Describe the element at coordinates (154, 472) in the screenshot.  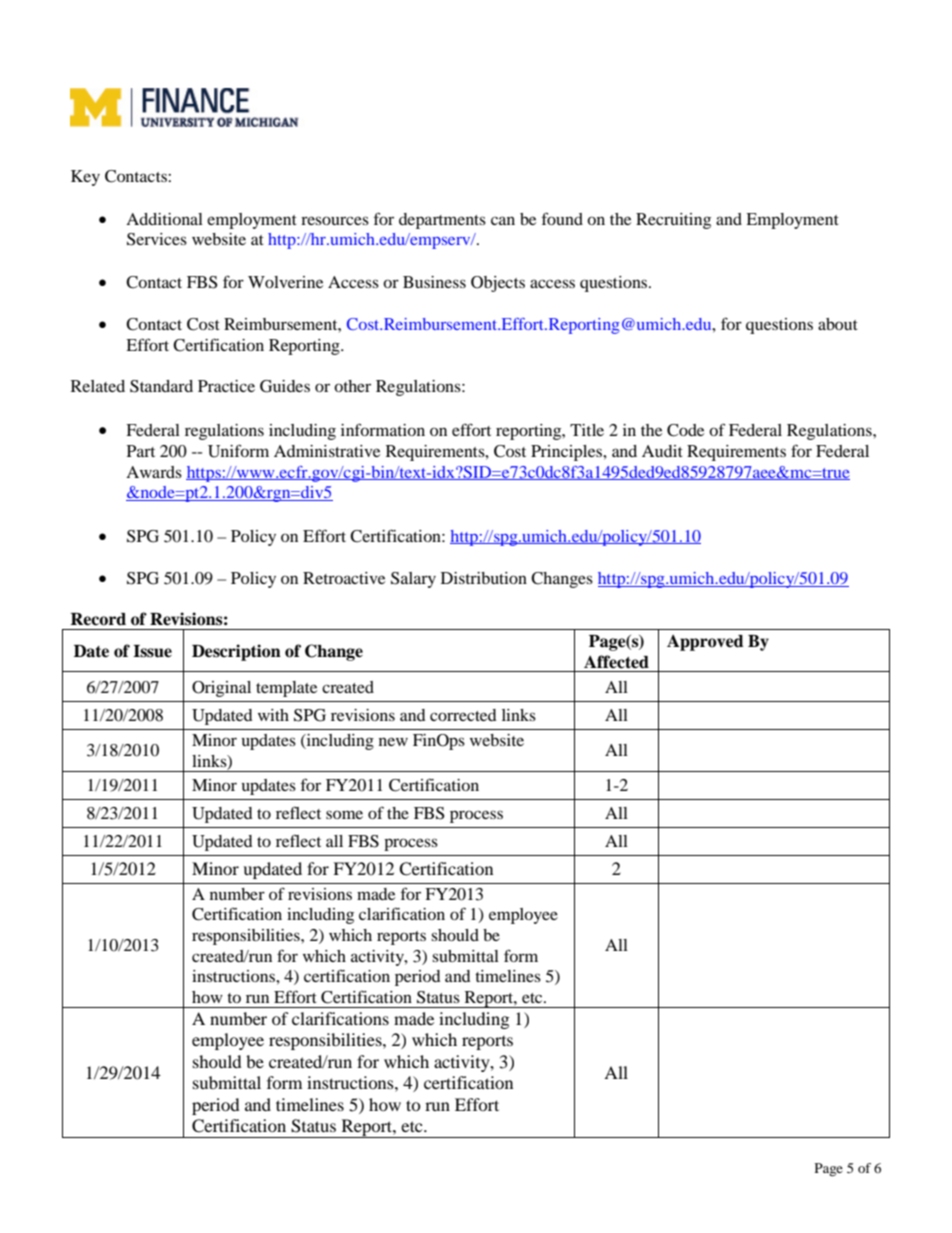
I see `Awards` at that location.
